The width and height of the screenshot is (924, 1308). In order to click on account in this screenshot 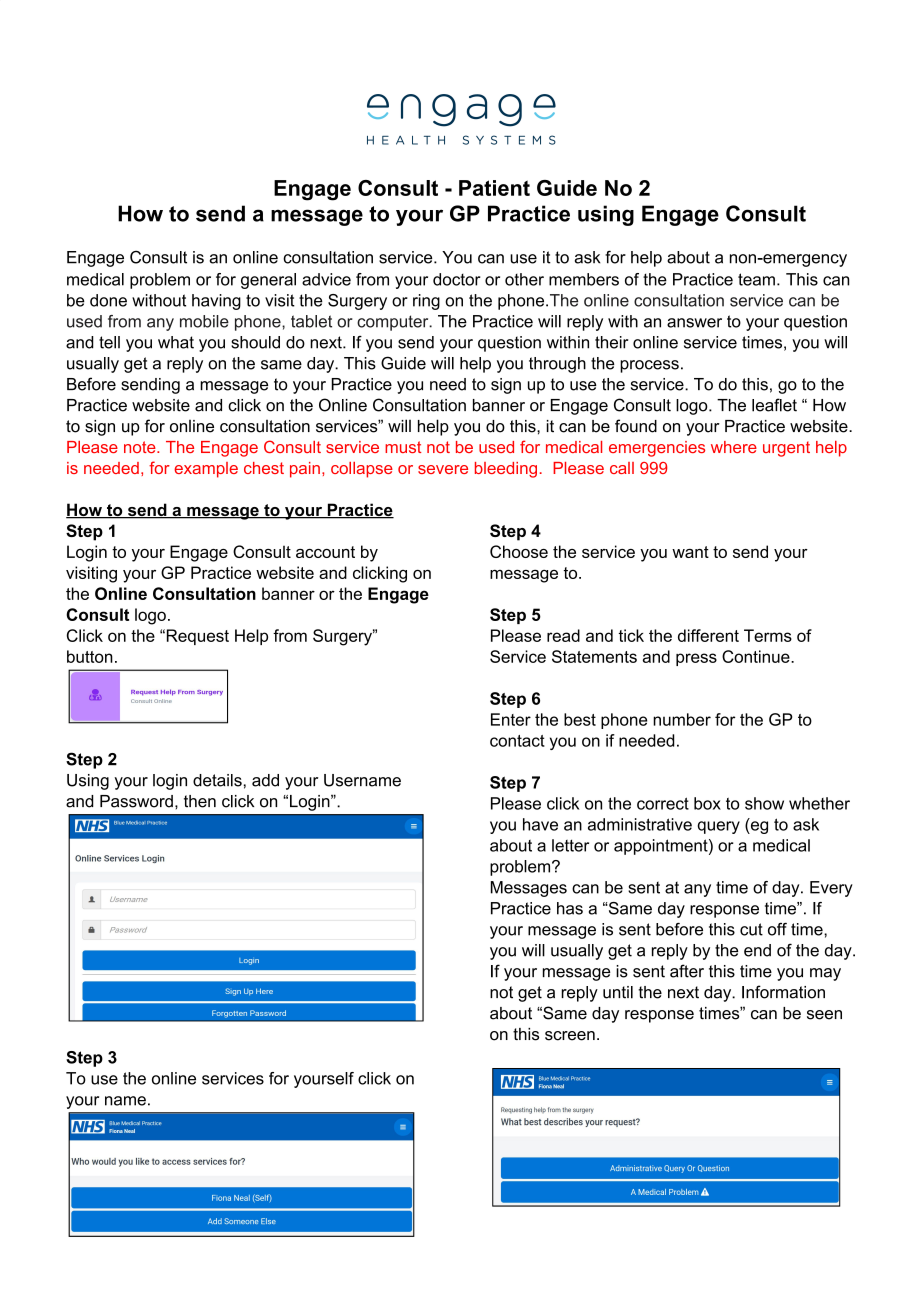, I will do `click(325, 552)`.
